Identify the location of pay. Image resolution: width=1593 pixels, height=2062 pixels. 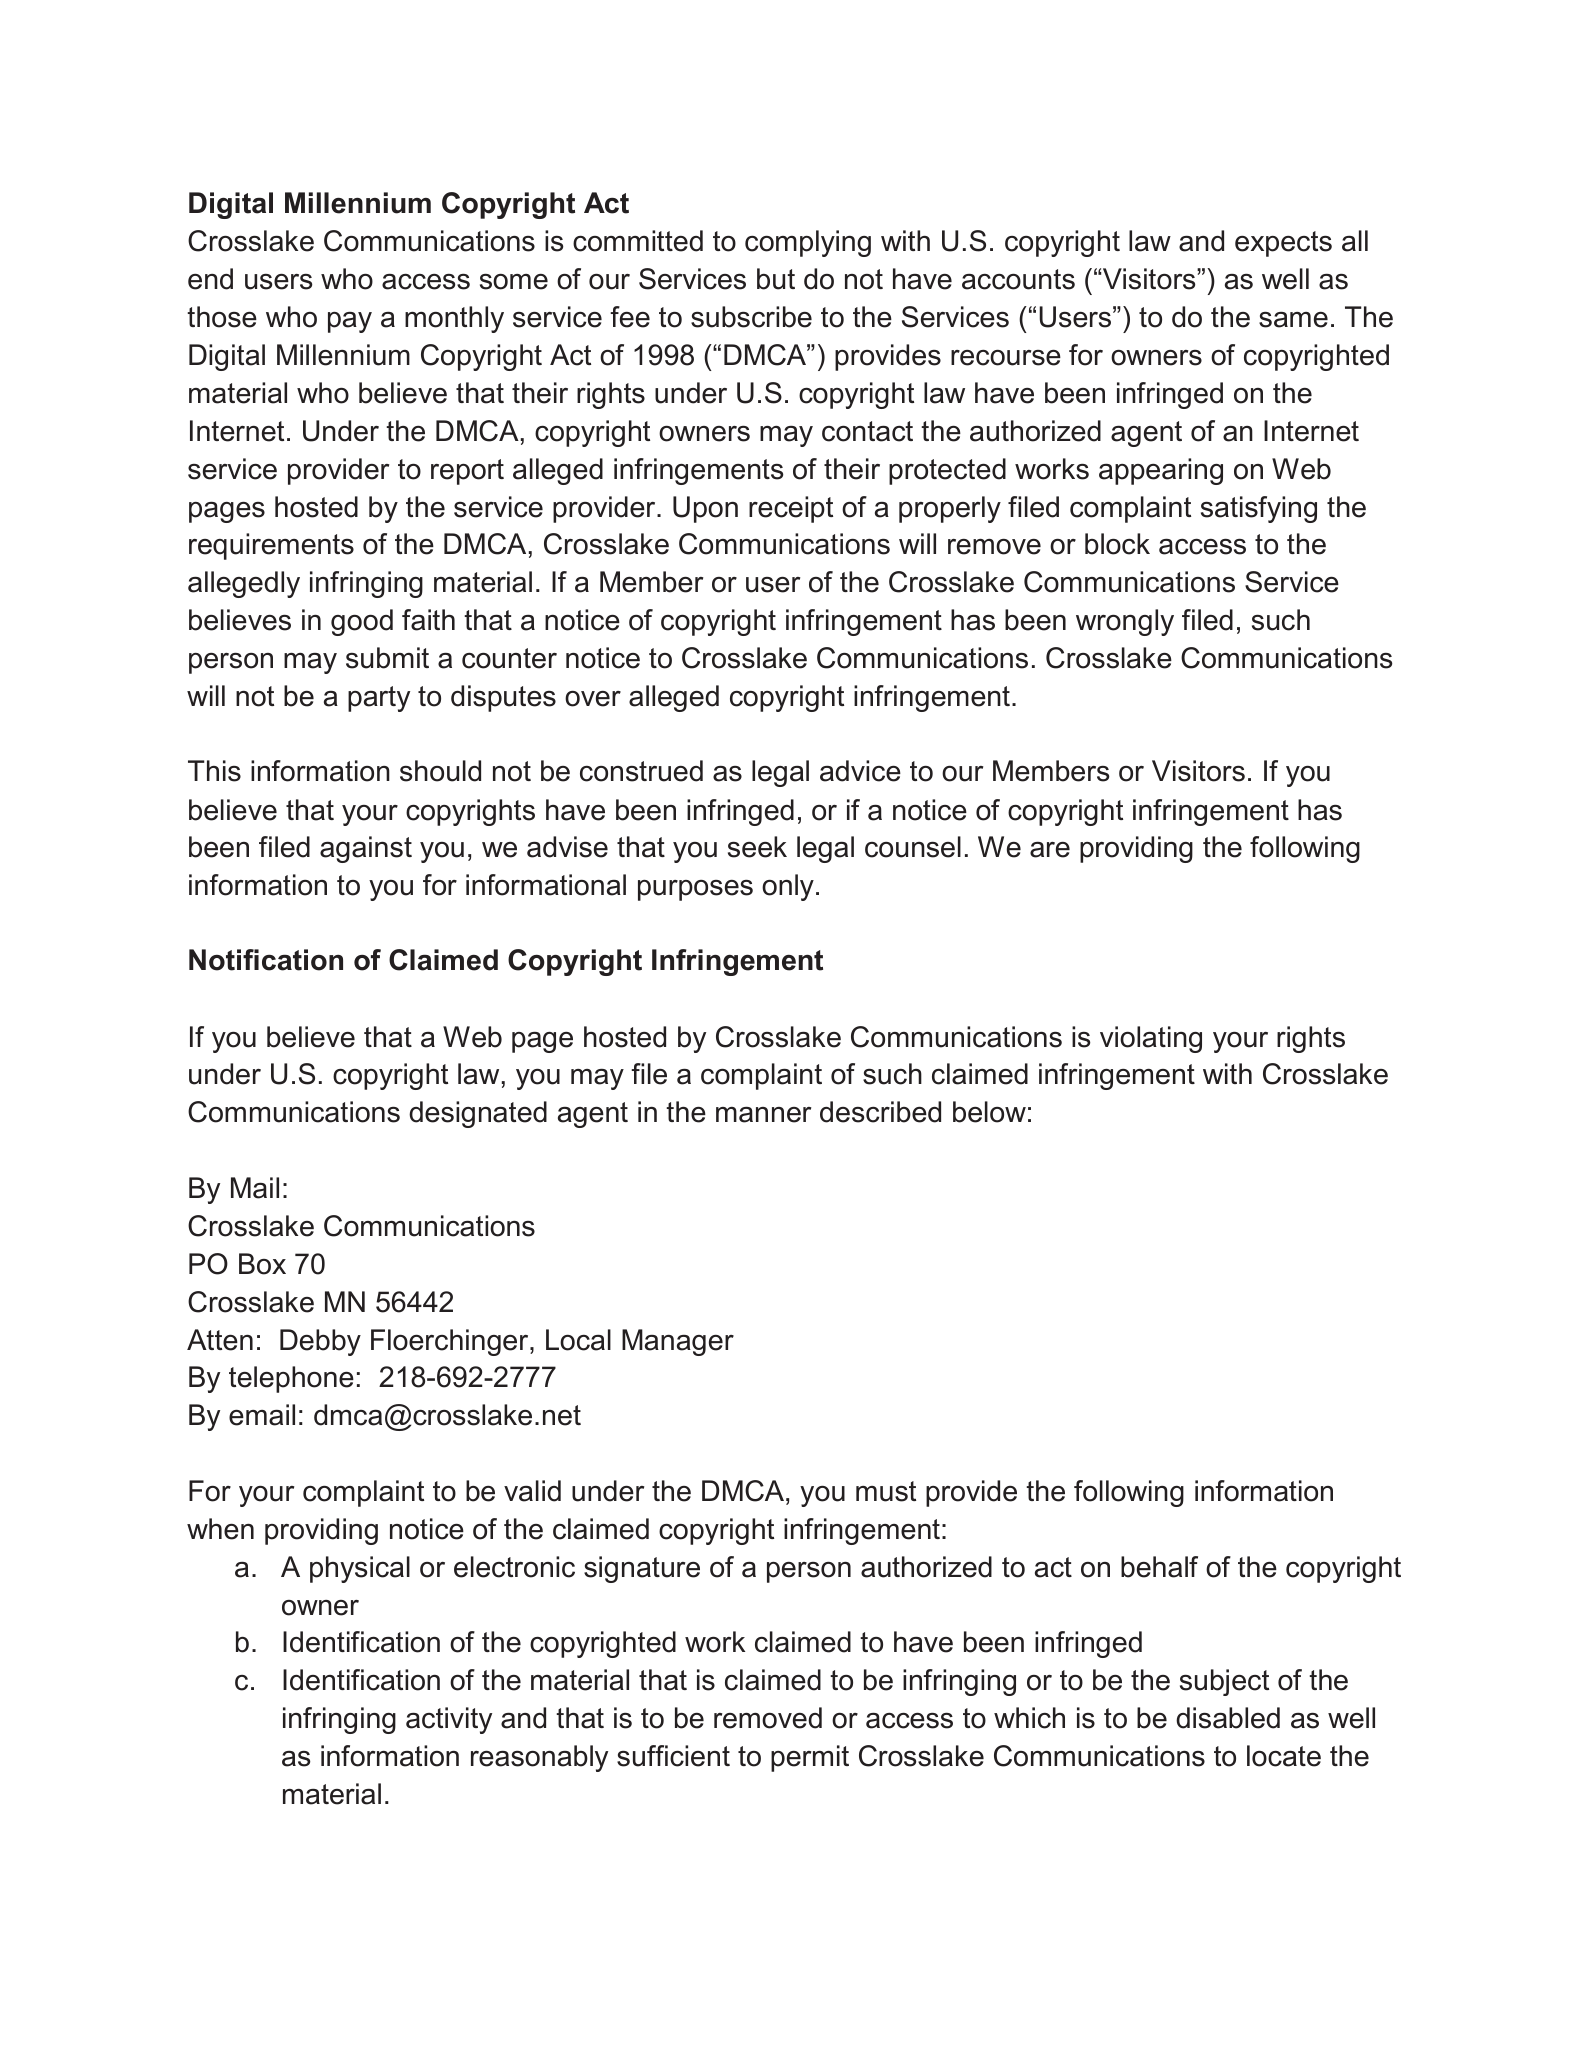
(350, 322).
